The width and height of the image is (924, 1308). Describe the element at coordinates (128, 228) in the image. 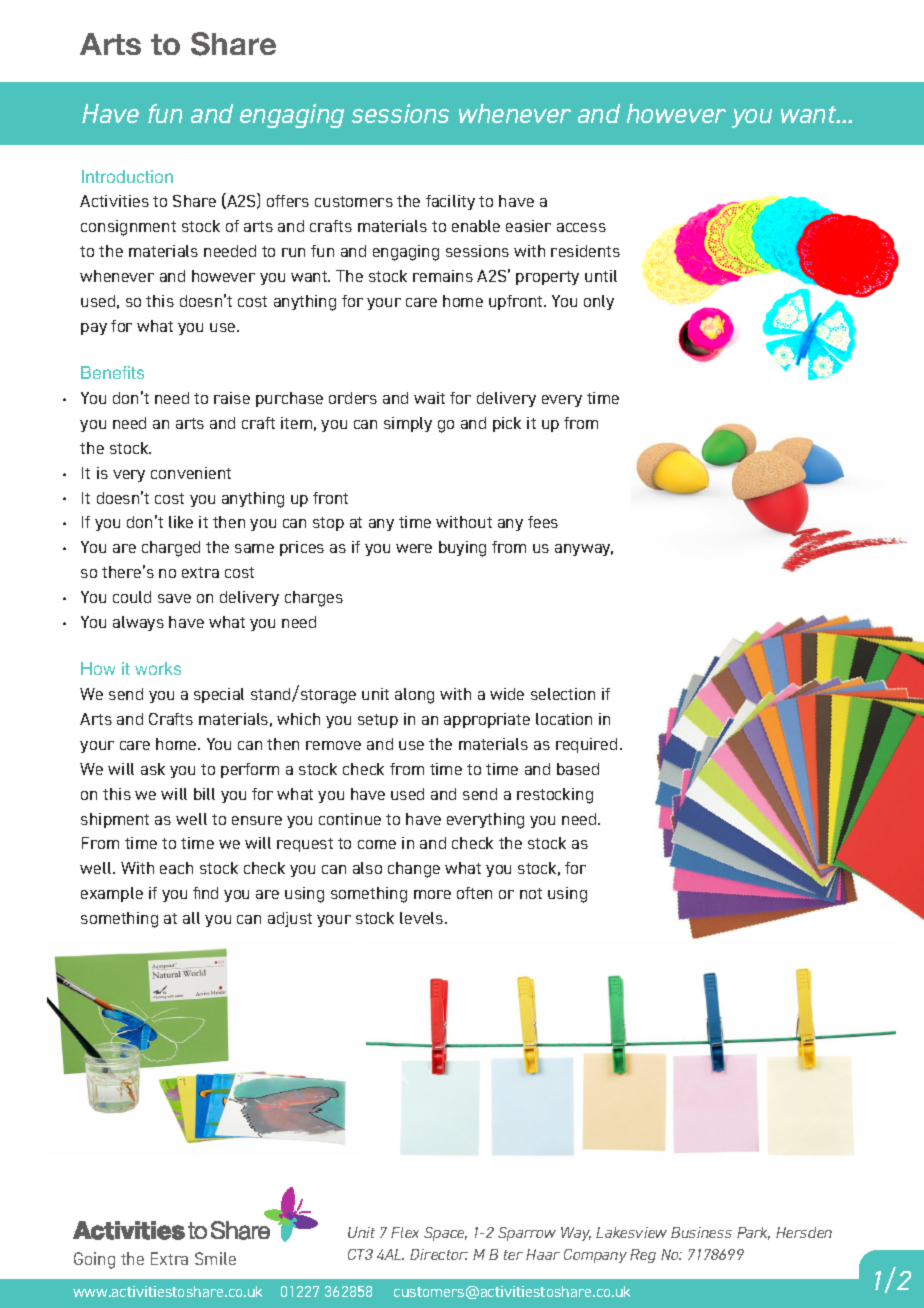

I see `consignment` at that location.
